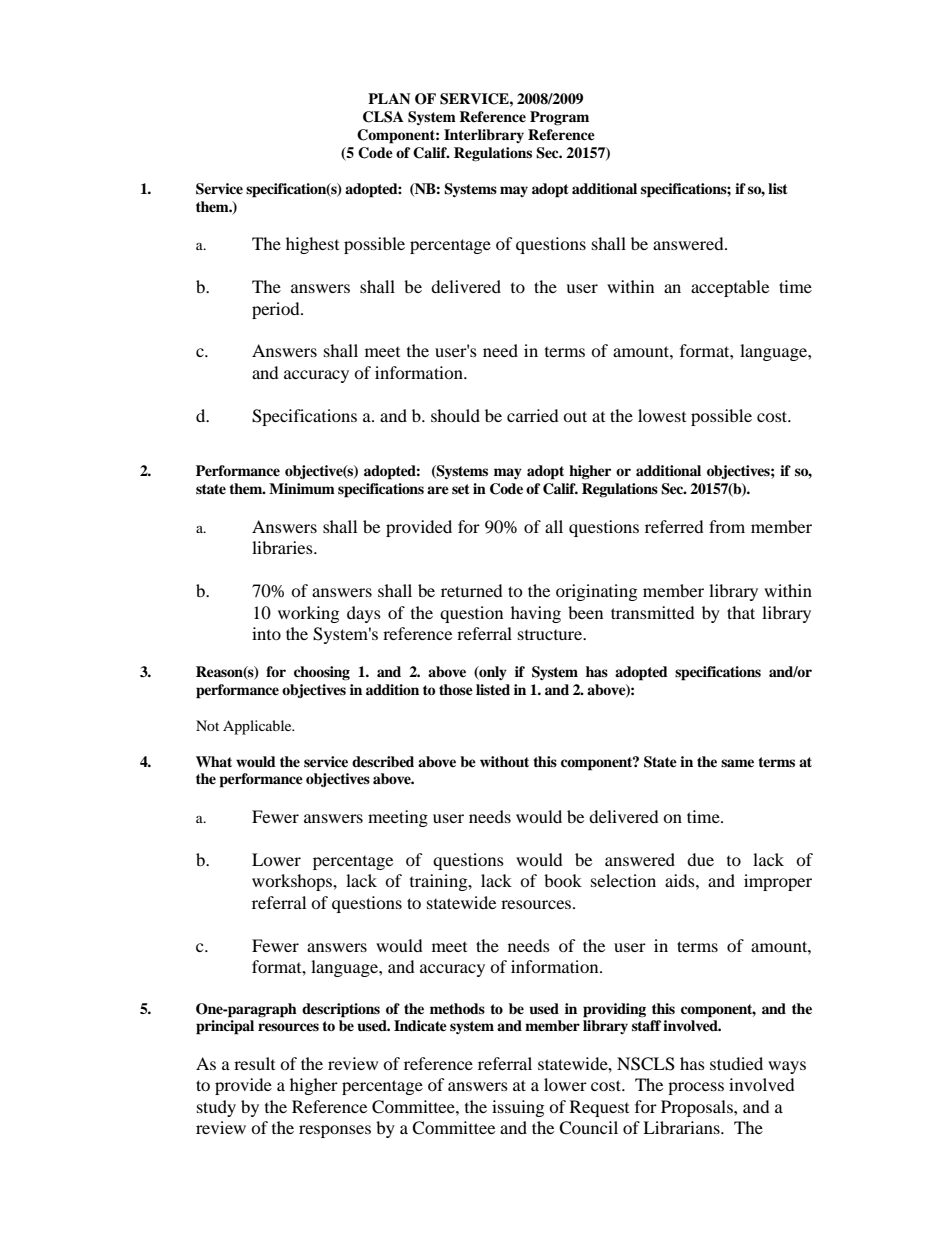  What do you see at coordinates (662, 415) in the screenshot?
I see `lowest` at bounding box center [662, 415].
